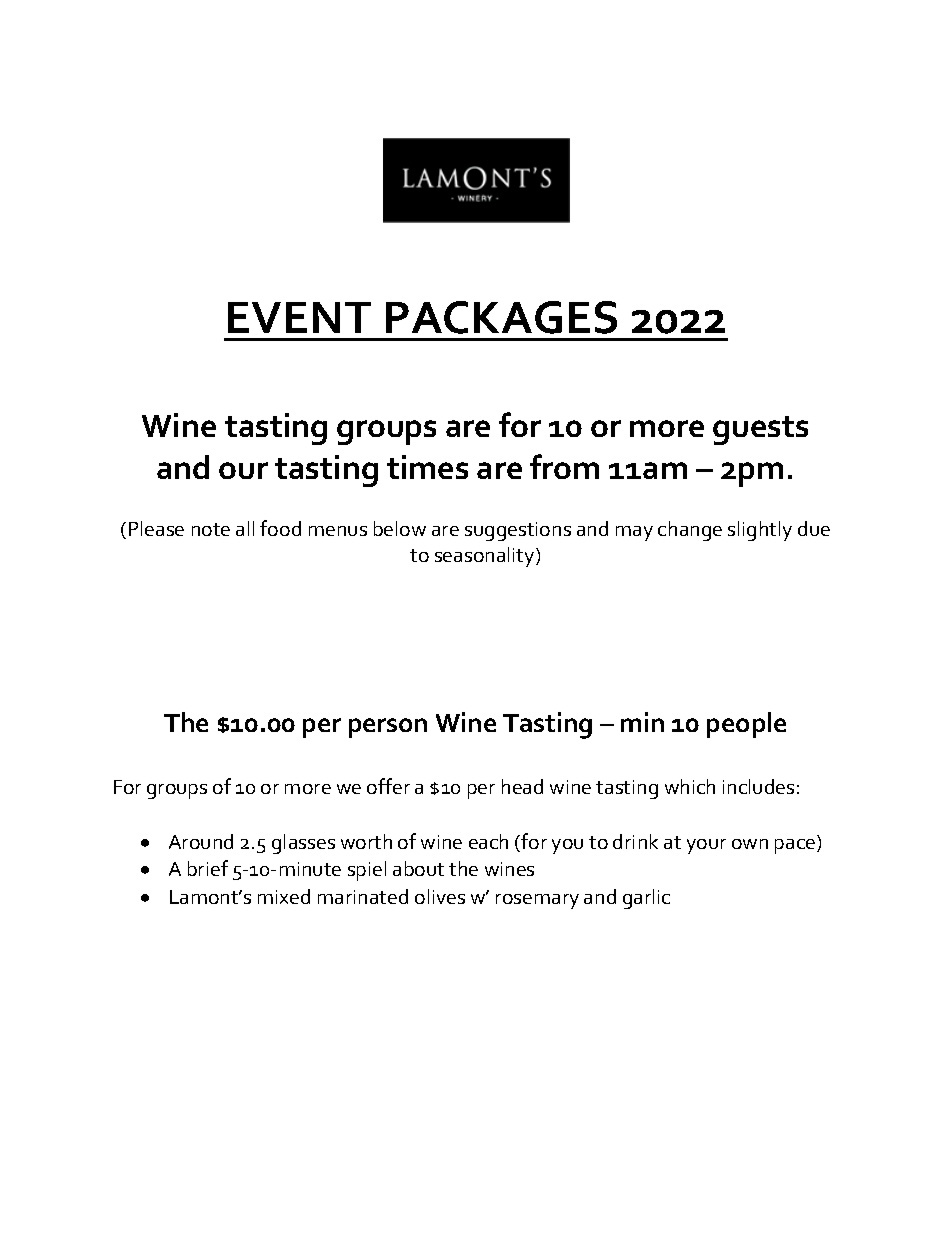  I want to click on PACKAGES, so click(501, 317).
